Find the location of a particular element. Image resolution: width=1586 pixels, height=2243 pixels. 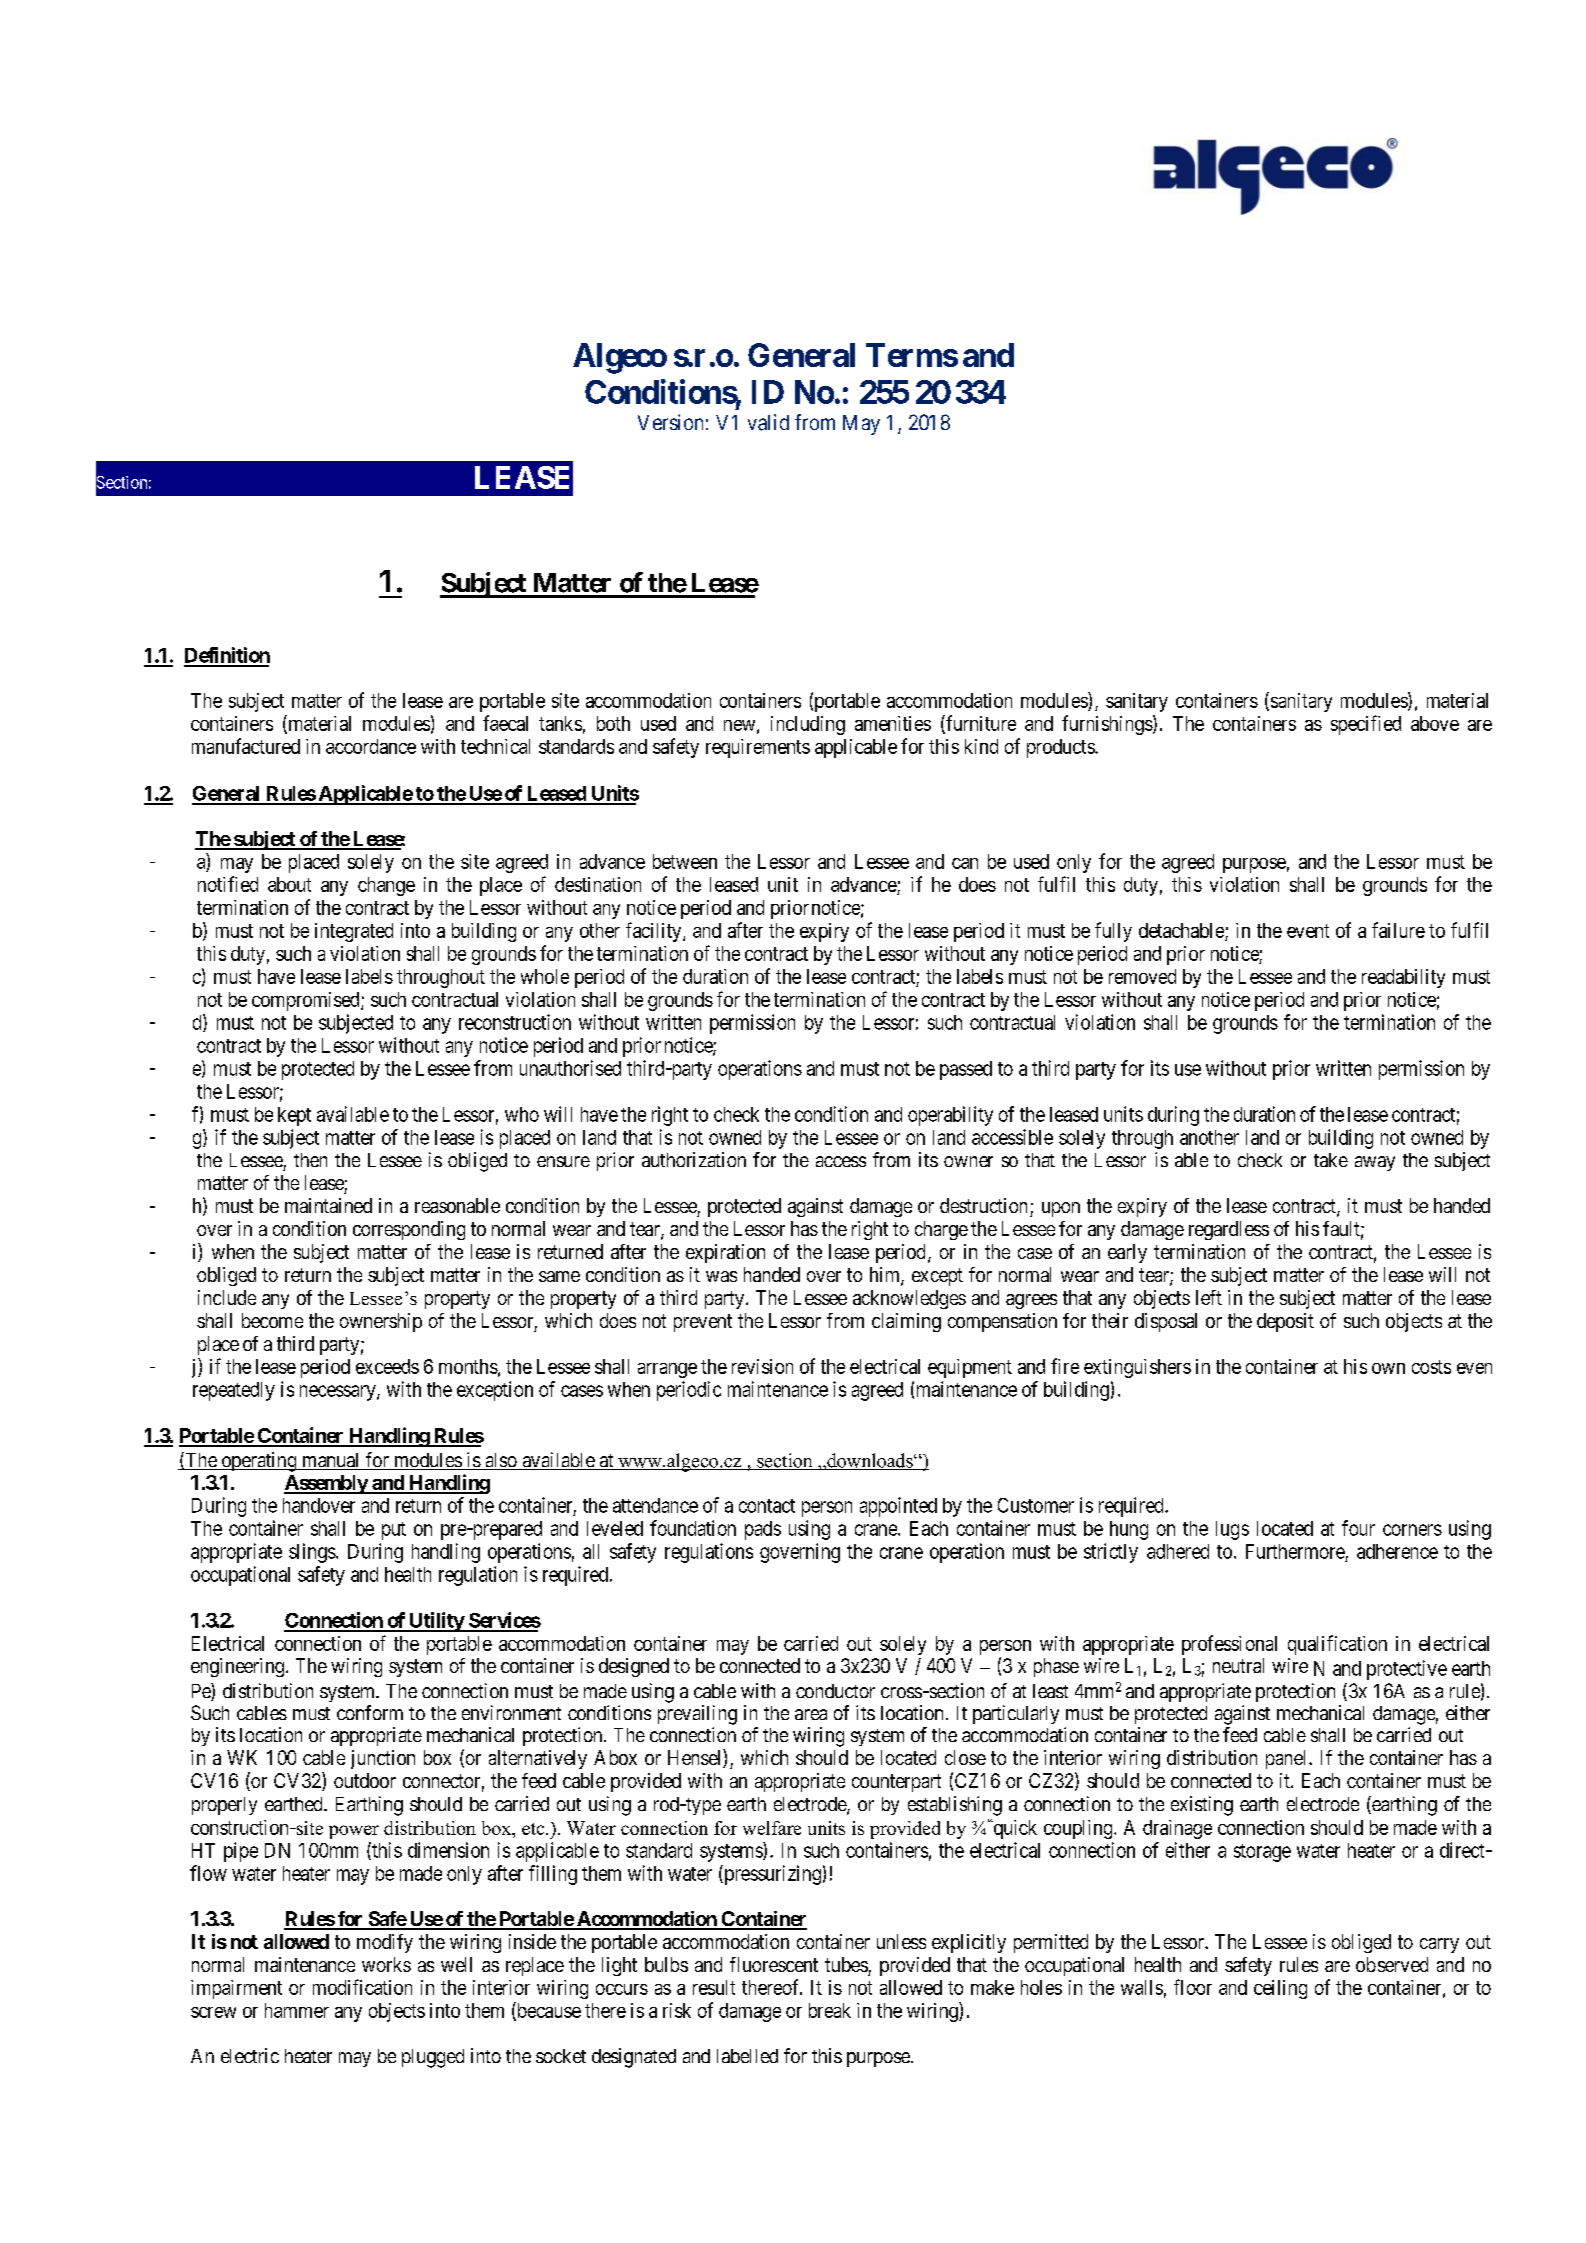

Utility is located at coordinates (436, 1622).
